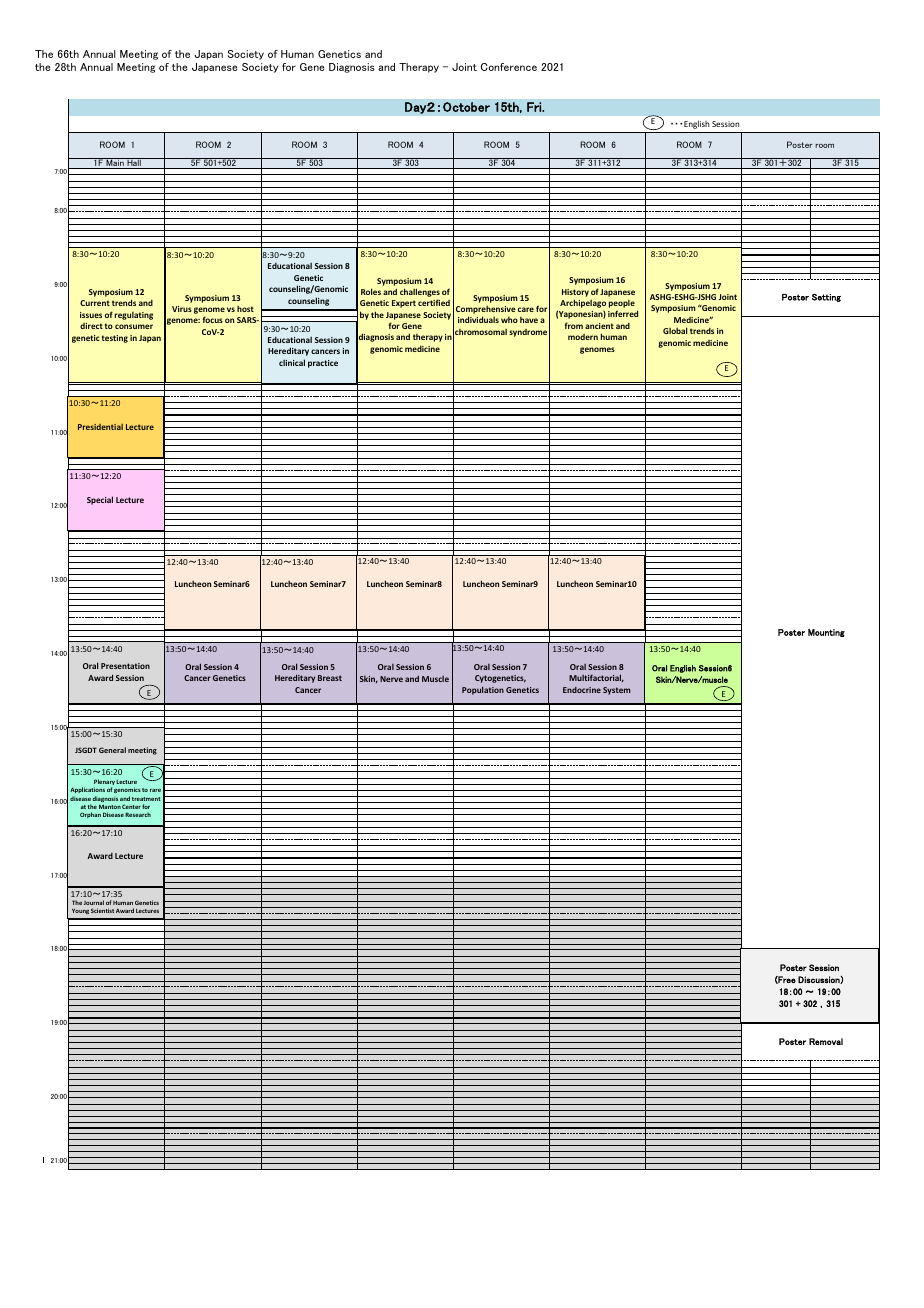  I want to click on Removal, so click(826, 1041).
